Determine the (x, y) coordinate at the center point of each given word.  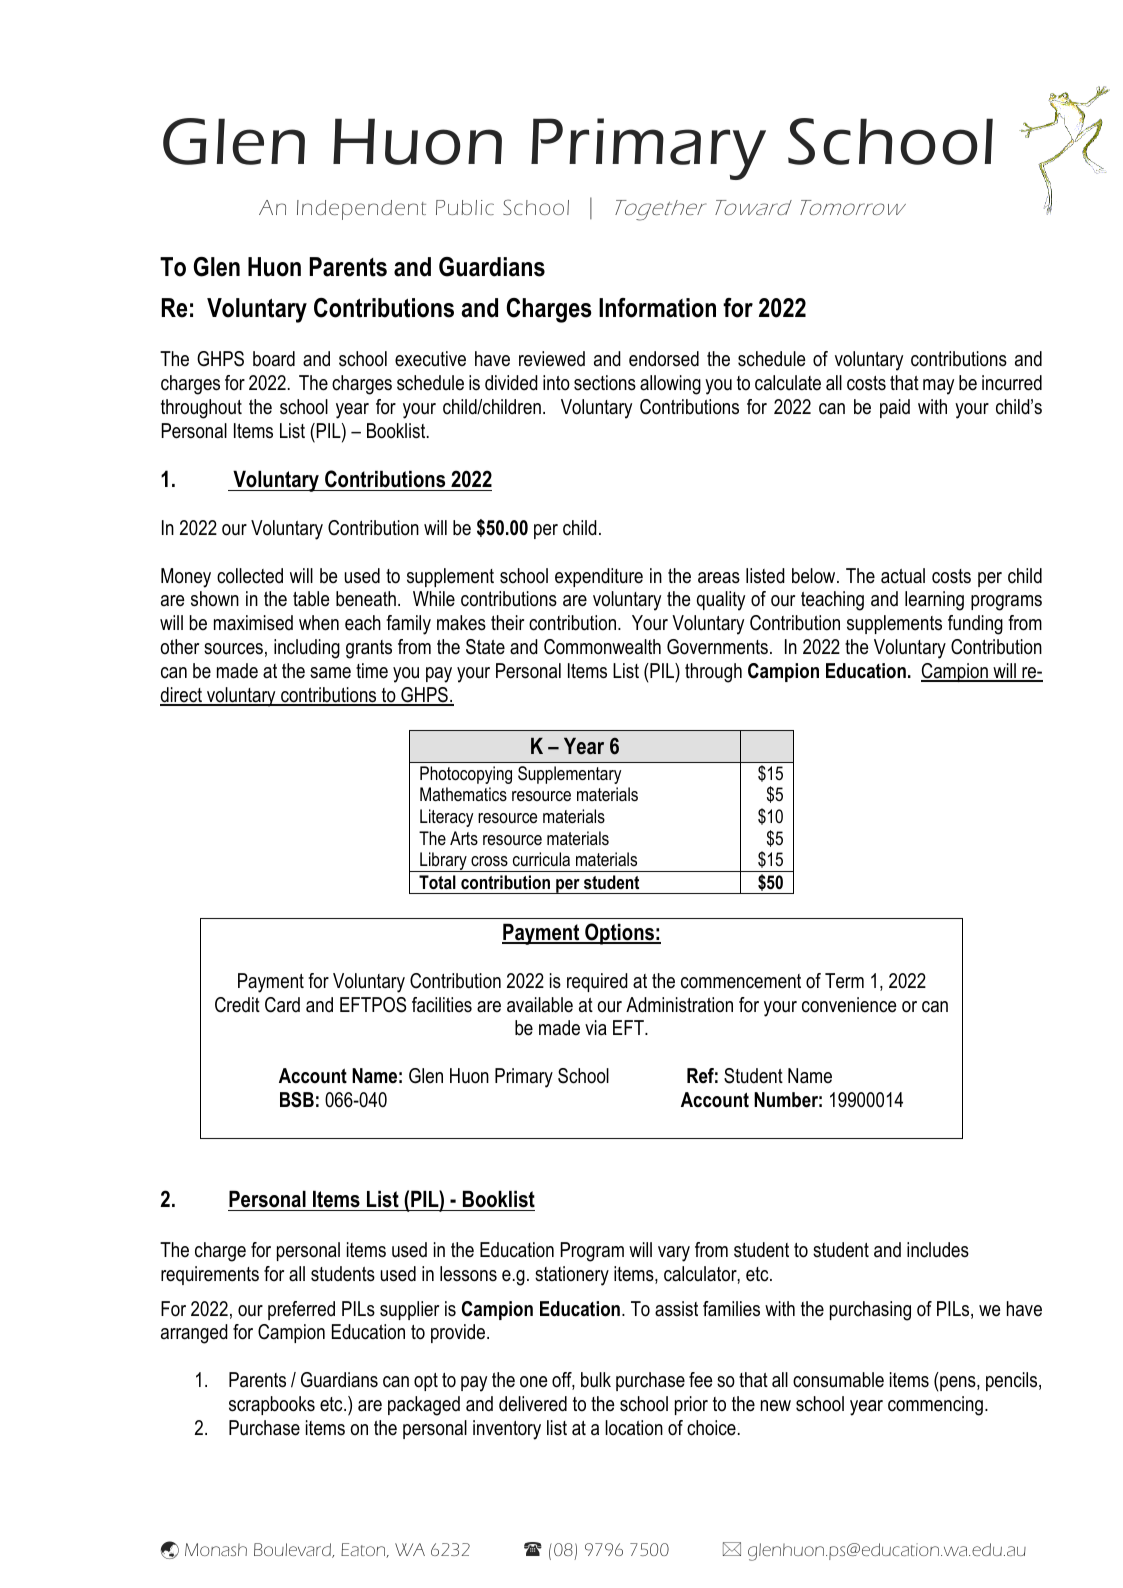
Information (657, 308)
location (634, 1428)
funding (975, 625)
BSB (297, 1100)
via (596, 1028)
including (307, 649)
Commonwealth (602, 647)
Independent (361, 210)
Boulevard (293, 1550)
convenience (849, 1005)
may (938, 387)
